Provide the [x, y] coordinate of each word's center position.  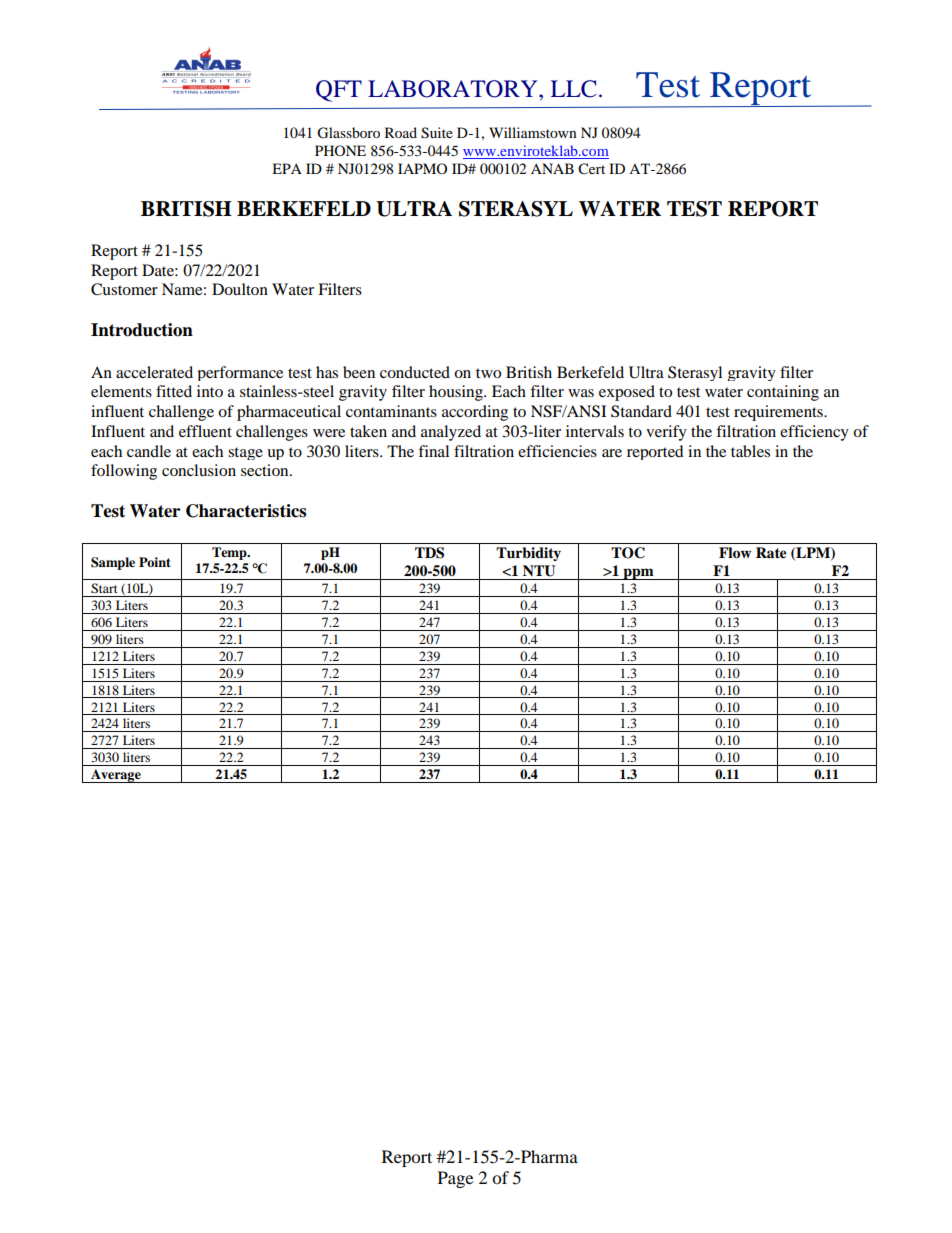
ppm [638, 574]
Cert [591, 169]
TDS [429, 553]
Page [455, 1179]
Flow [735, 553]
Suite [437, 133]
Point [155, 562]
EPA [287, 168]
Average [116, 776]
